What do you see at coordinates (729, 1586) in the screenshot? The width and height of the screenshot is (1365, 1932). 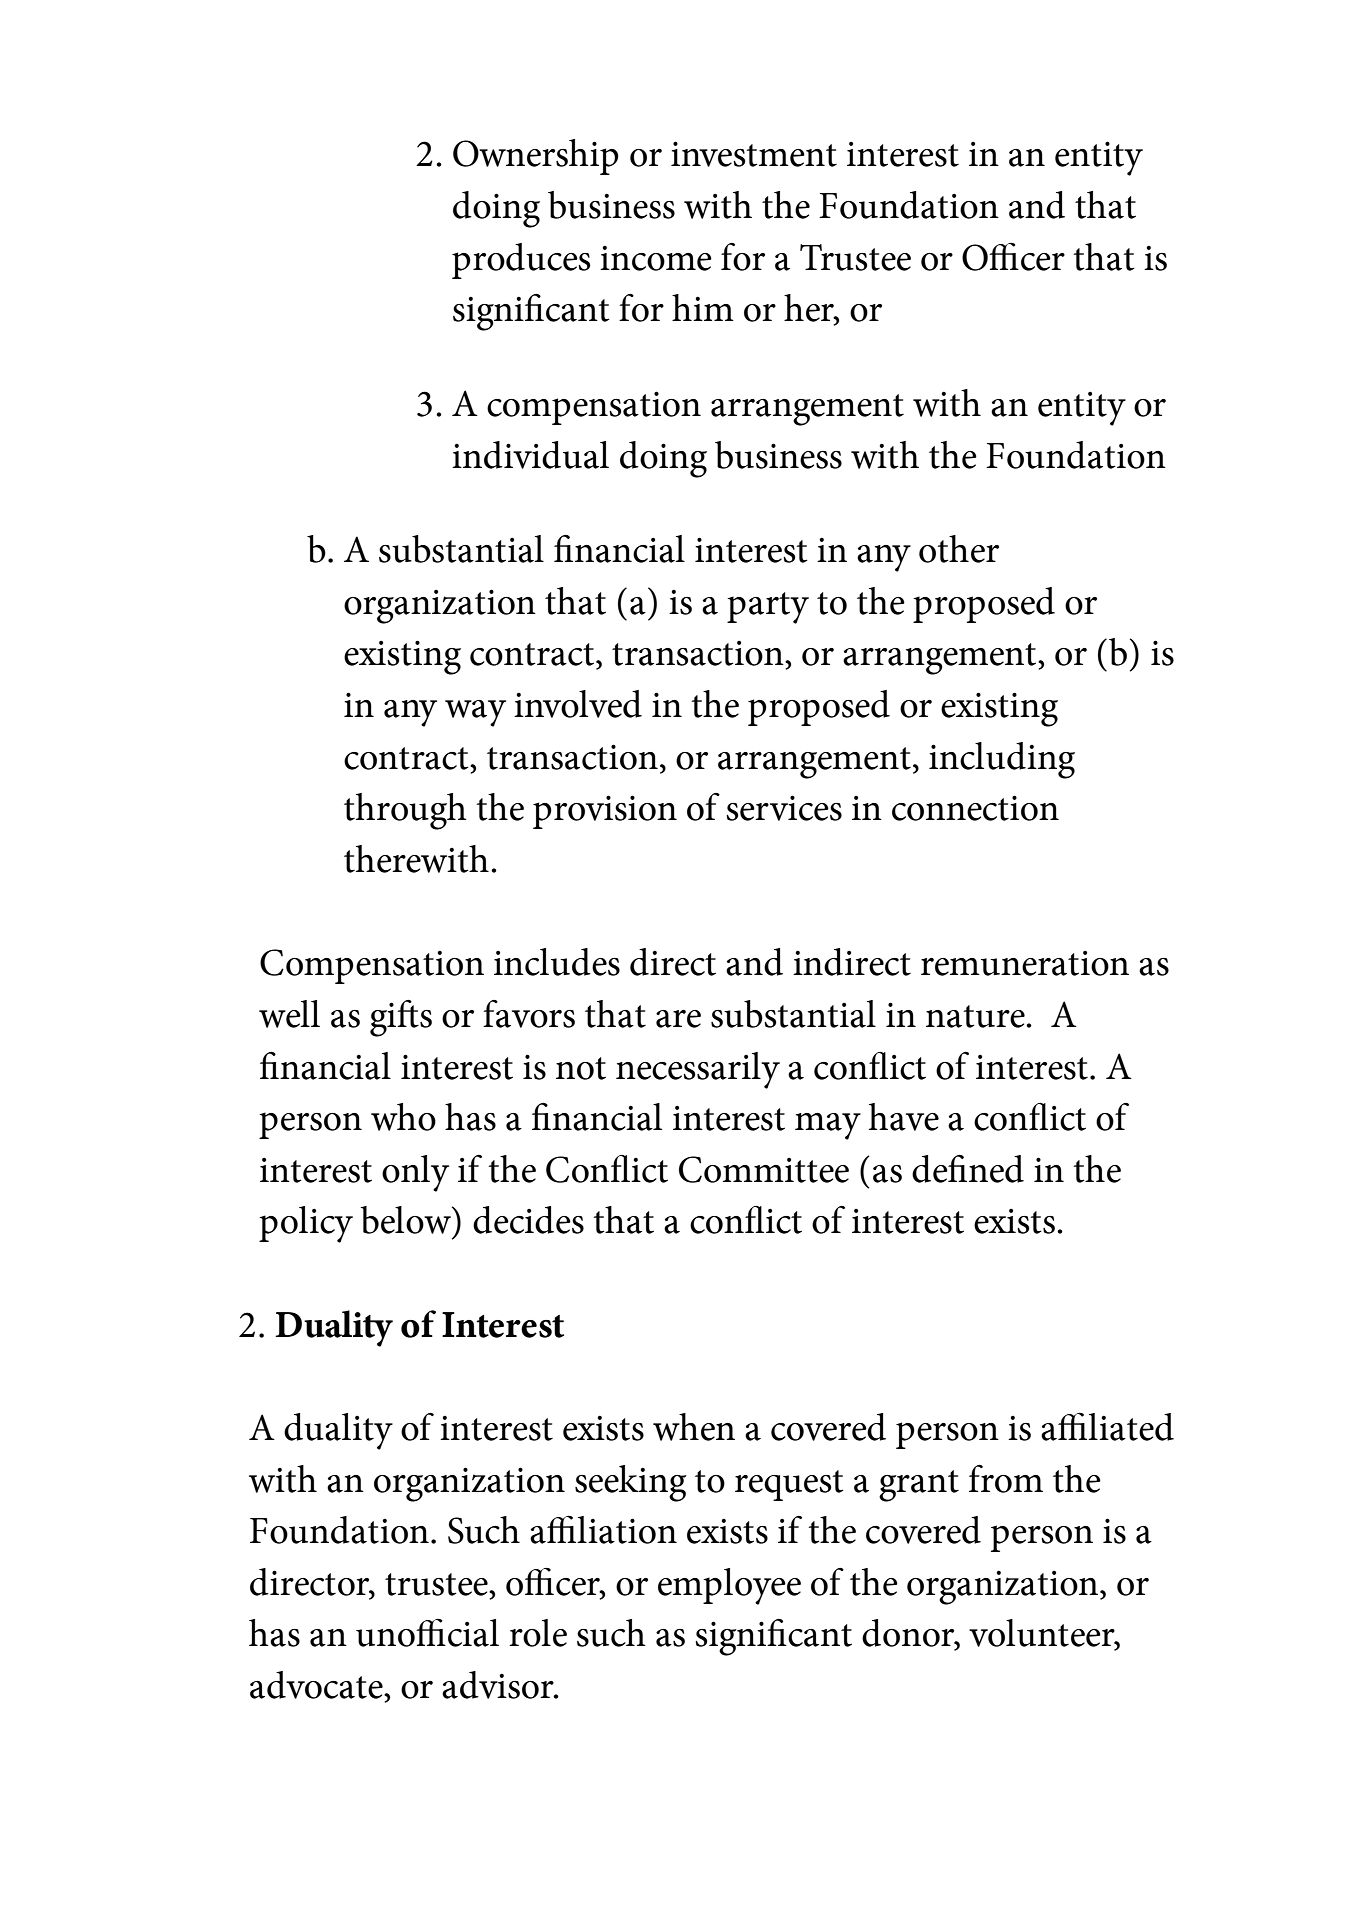 I see `employee` at bounding box center [729, 1586].
